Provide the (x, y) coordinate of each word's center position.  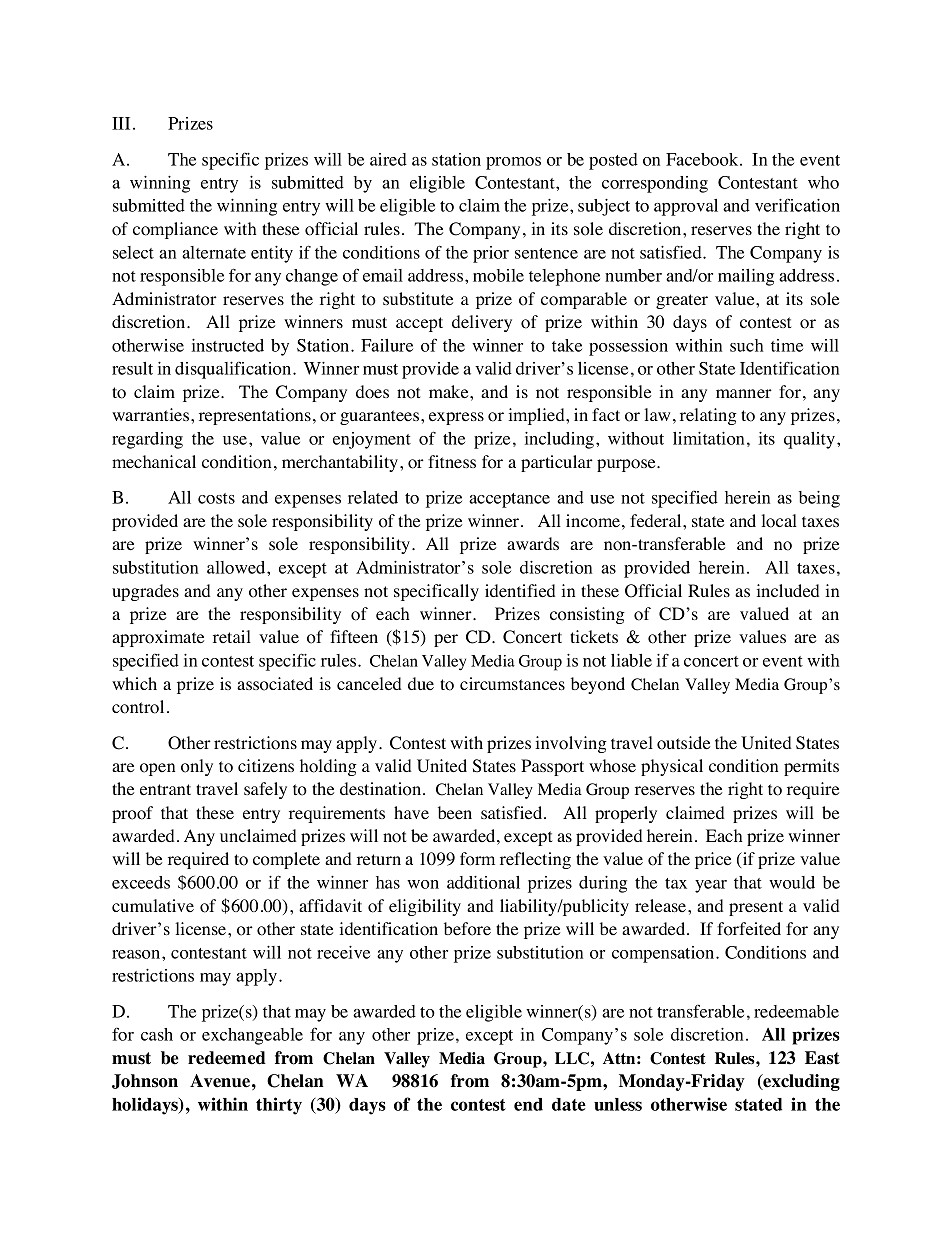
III (121, 123)
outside (683, 743)
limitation (708, 438)
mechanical (154, 461)
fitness (452, 461)
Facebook (703, 159)
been (455, 813)
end (528, 1104)
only (197, 767)
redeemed (227, 1058)
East (822, 1058)
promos (513, 163)
